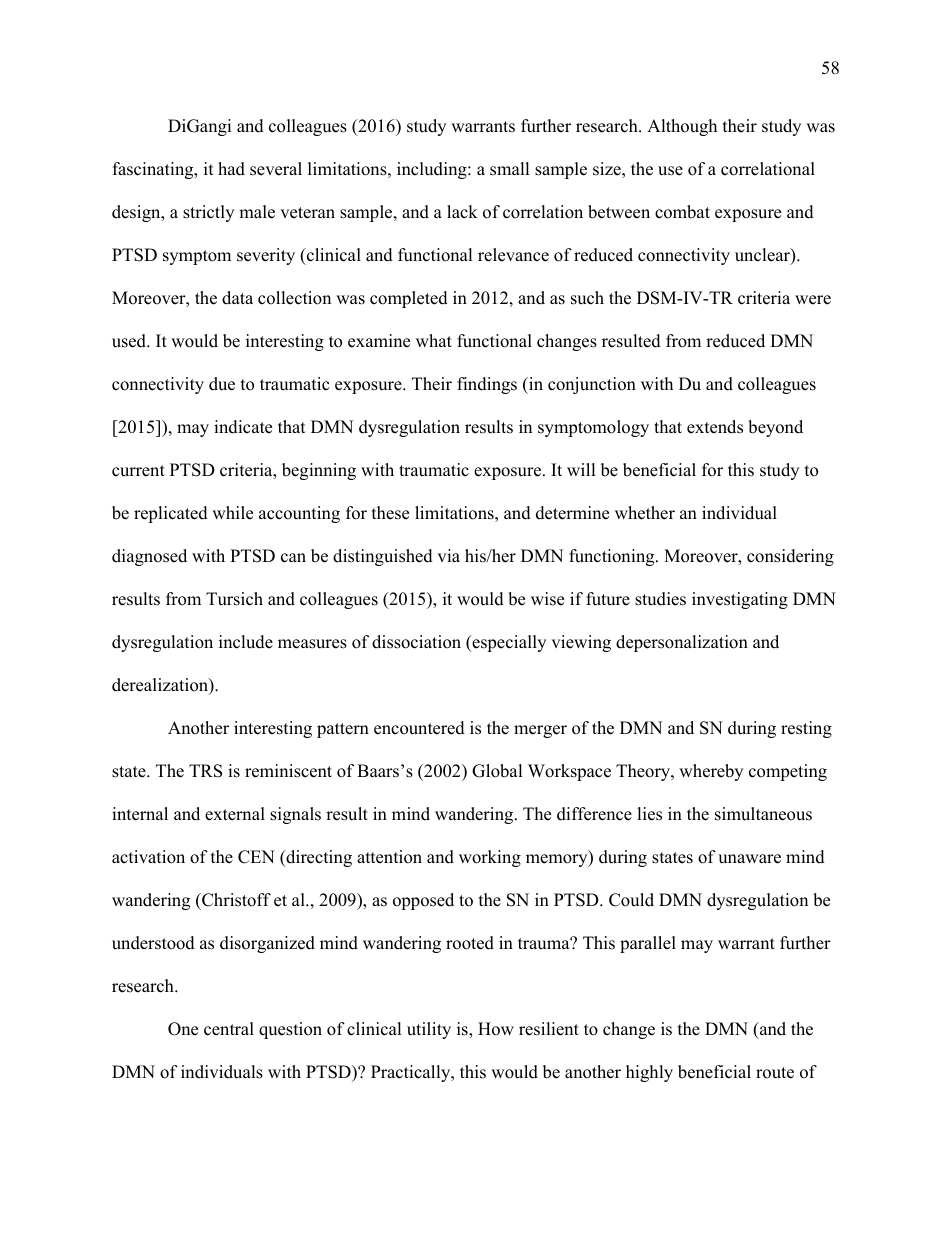 Image resolution: width=952 pixels, height=1233 pixels. I want to click on small, so click(510, 169).
